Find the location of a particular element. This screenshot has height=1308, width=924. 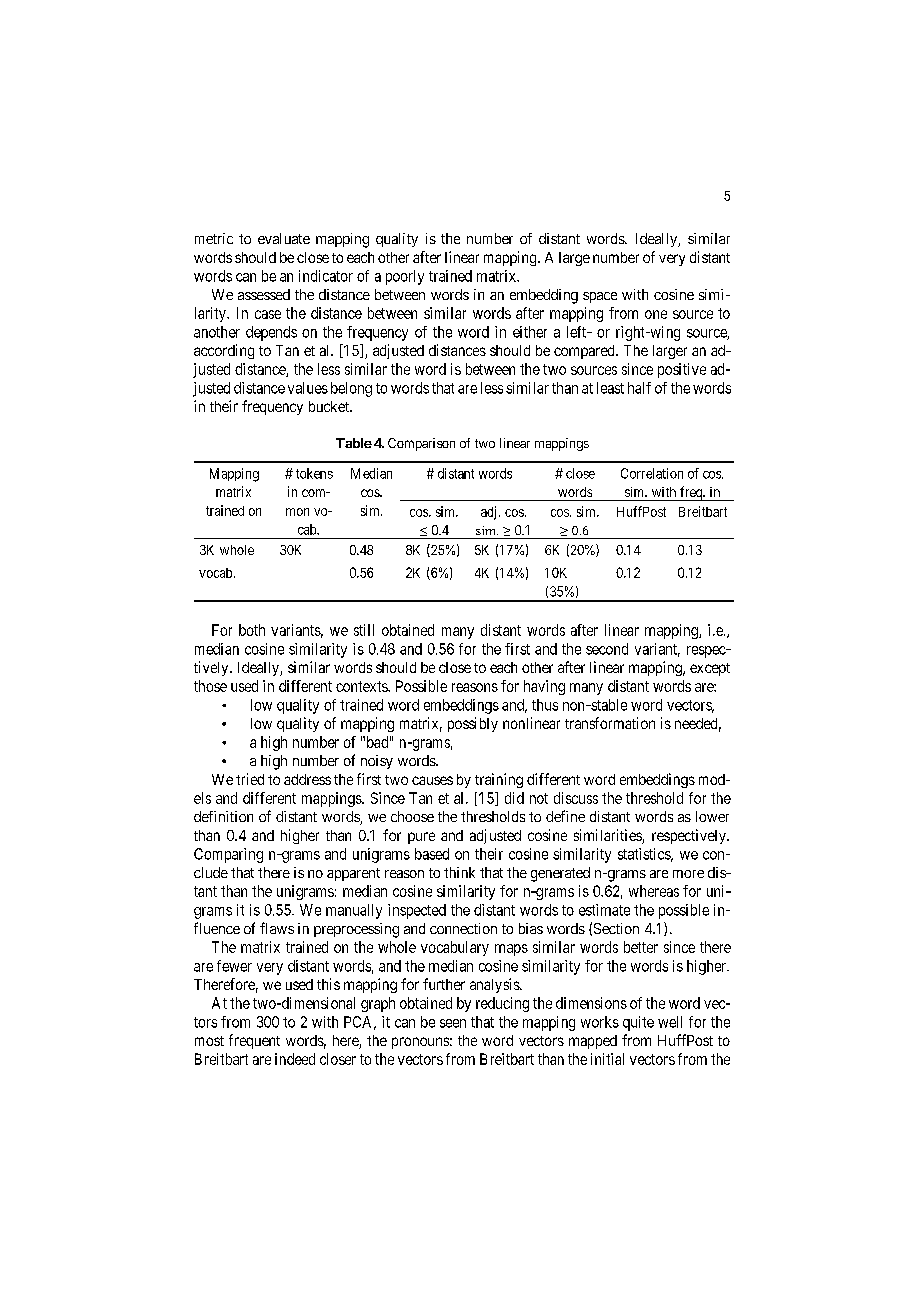

both is located at coordinates (252, 630).
